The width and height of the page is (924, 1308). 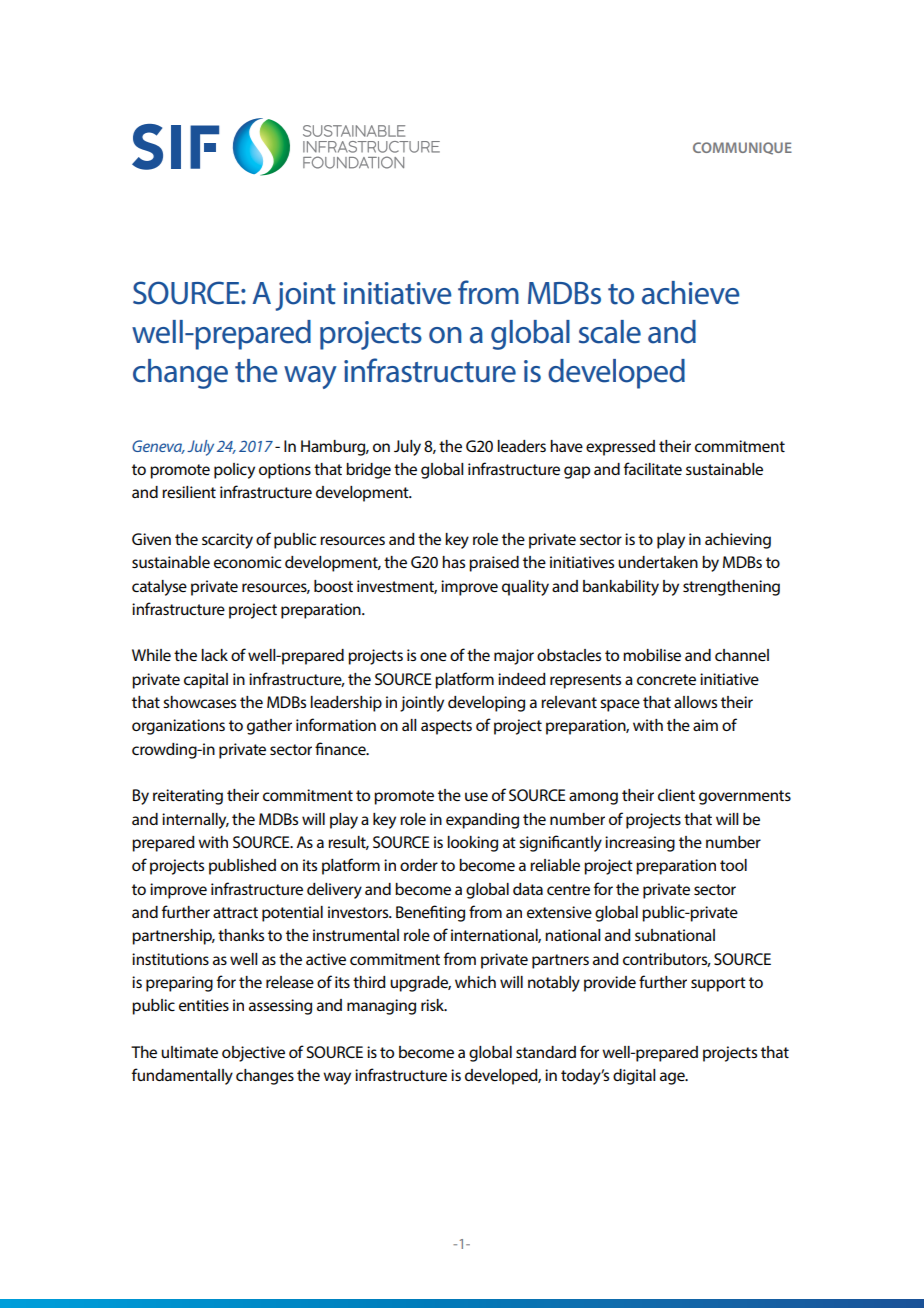 What do you see at coordinates (433, 656) in the page?
I see `one` at bounding box center [433, 656].
